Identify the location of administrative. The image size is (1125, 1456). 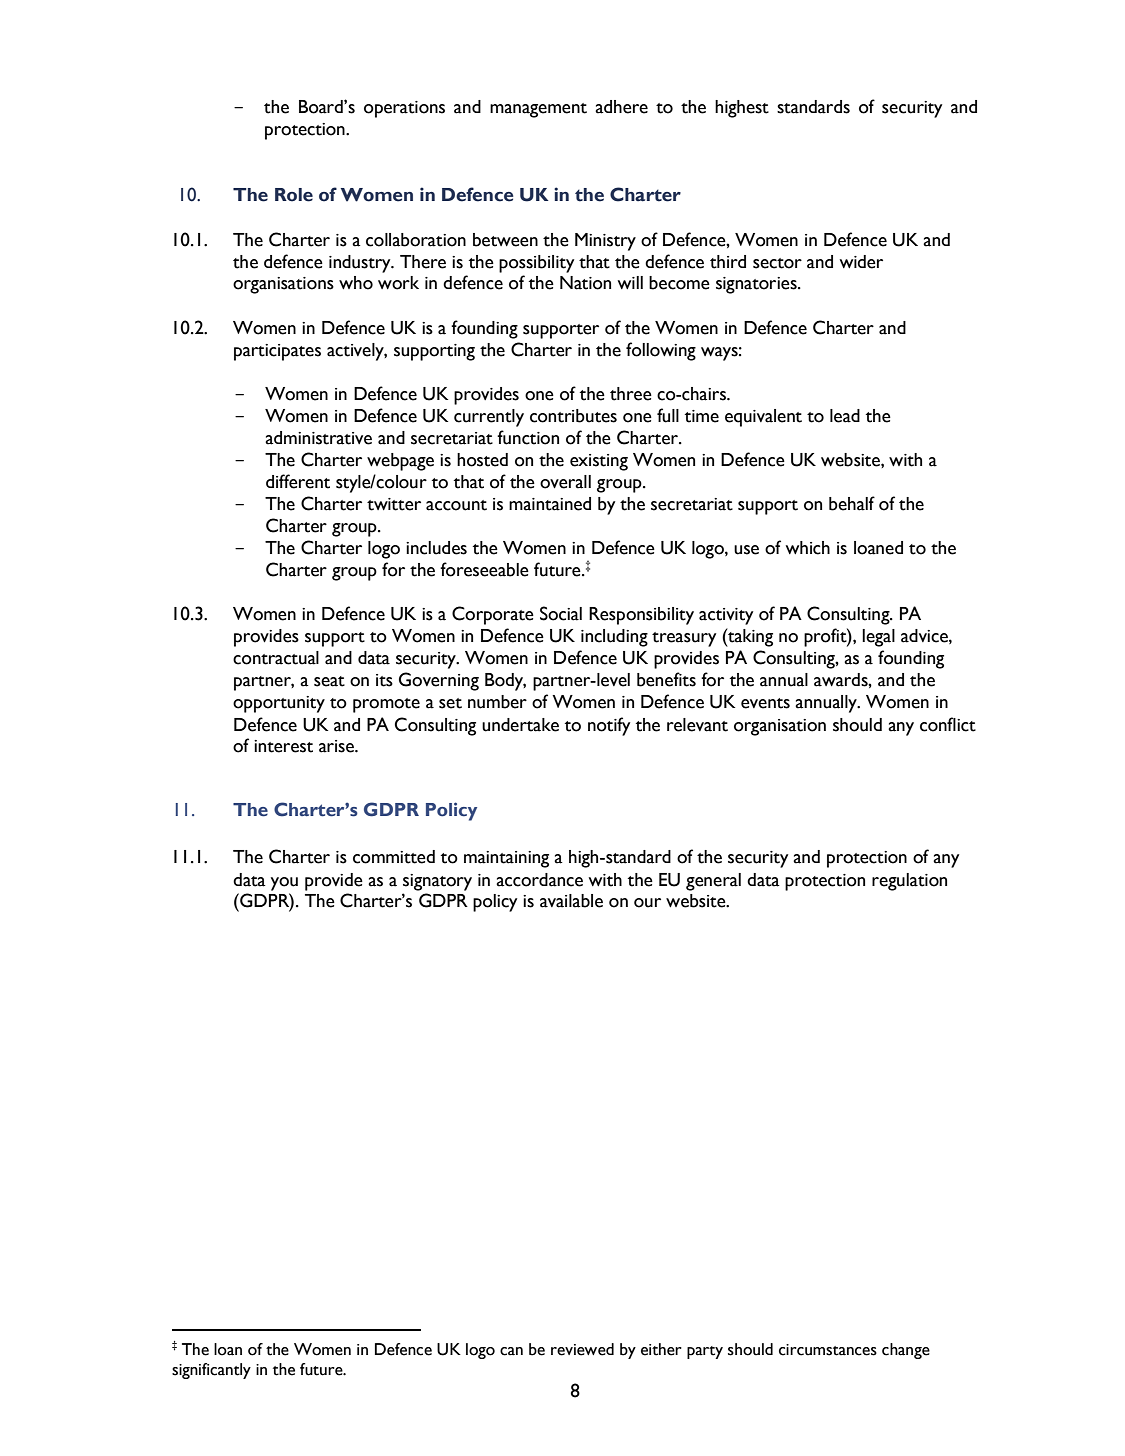
(318, 438).
